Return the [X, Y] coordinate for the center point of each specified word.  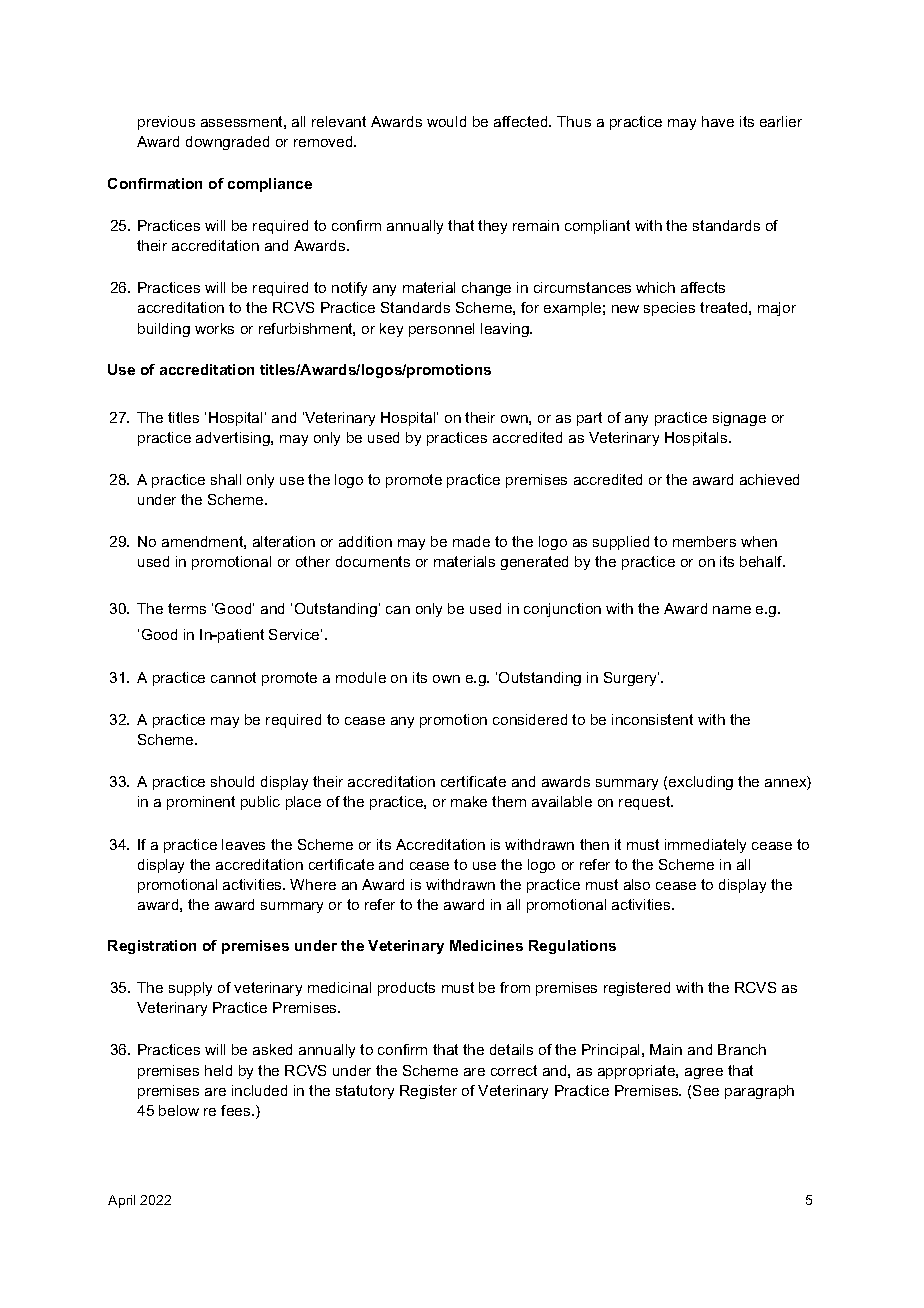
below [179, 1110]
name [732, 610]
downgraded [227, 143]
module [361, 677]
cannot [233, 677]
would [446, 121]
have [718, 121]
